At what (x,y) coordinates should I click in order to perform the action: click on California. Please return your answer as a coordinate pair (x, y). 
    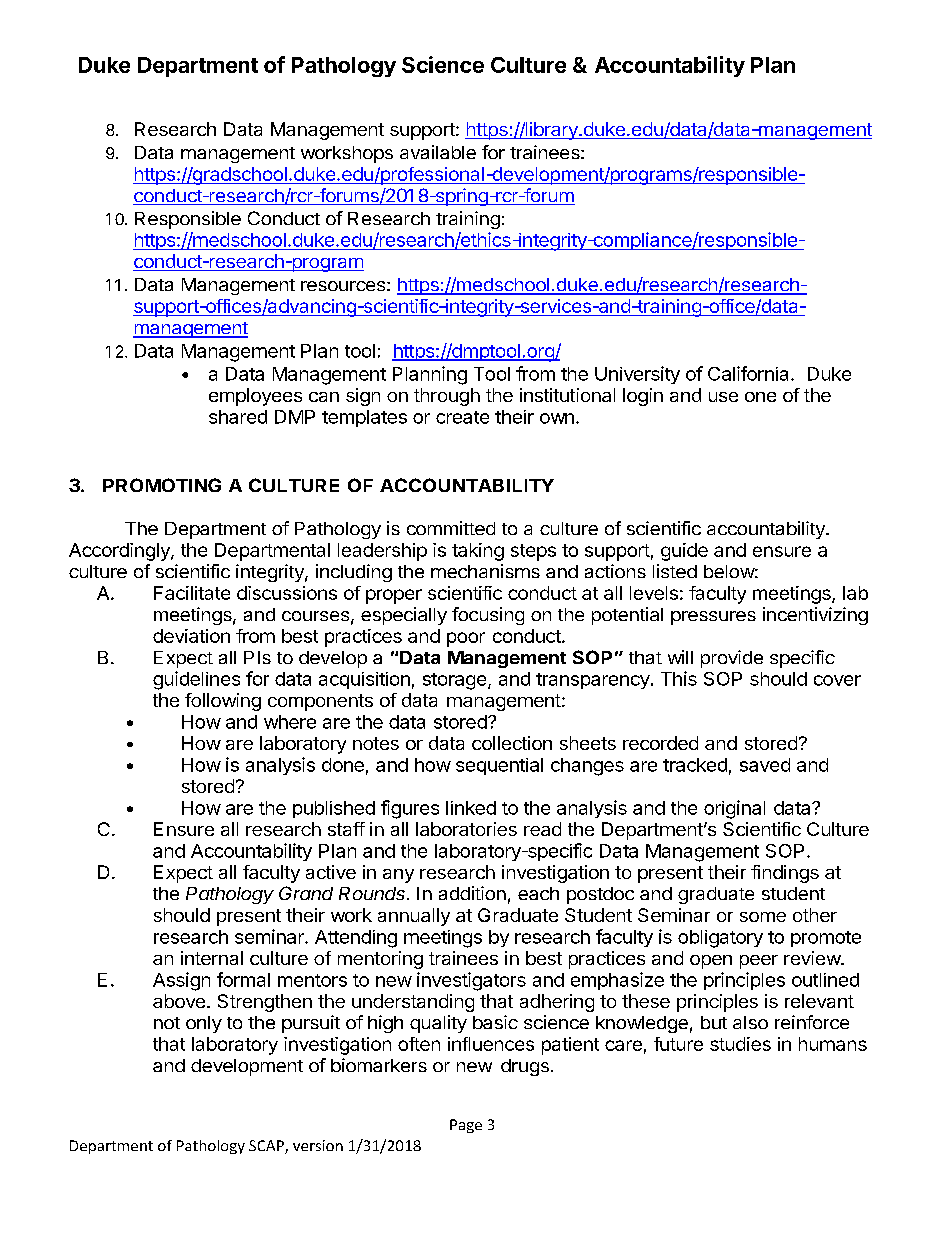
    Looking at the image, I should click on (750, 373).
